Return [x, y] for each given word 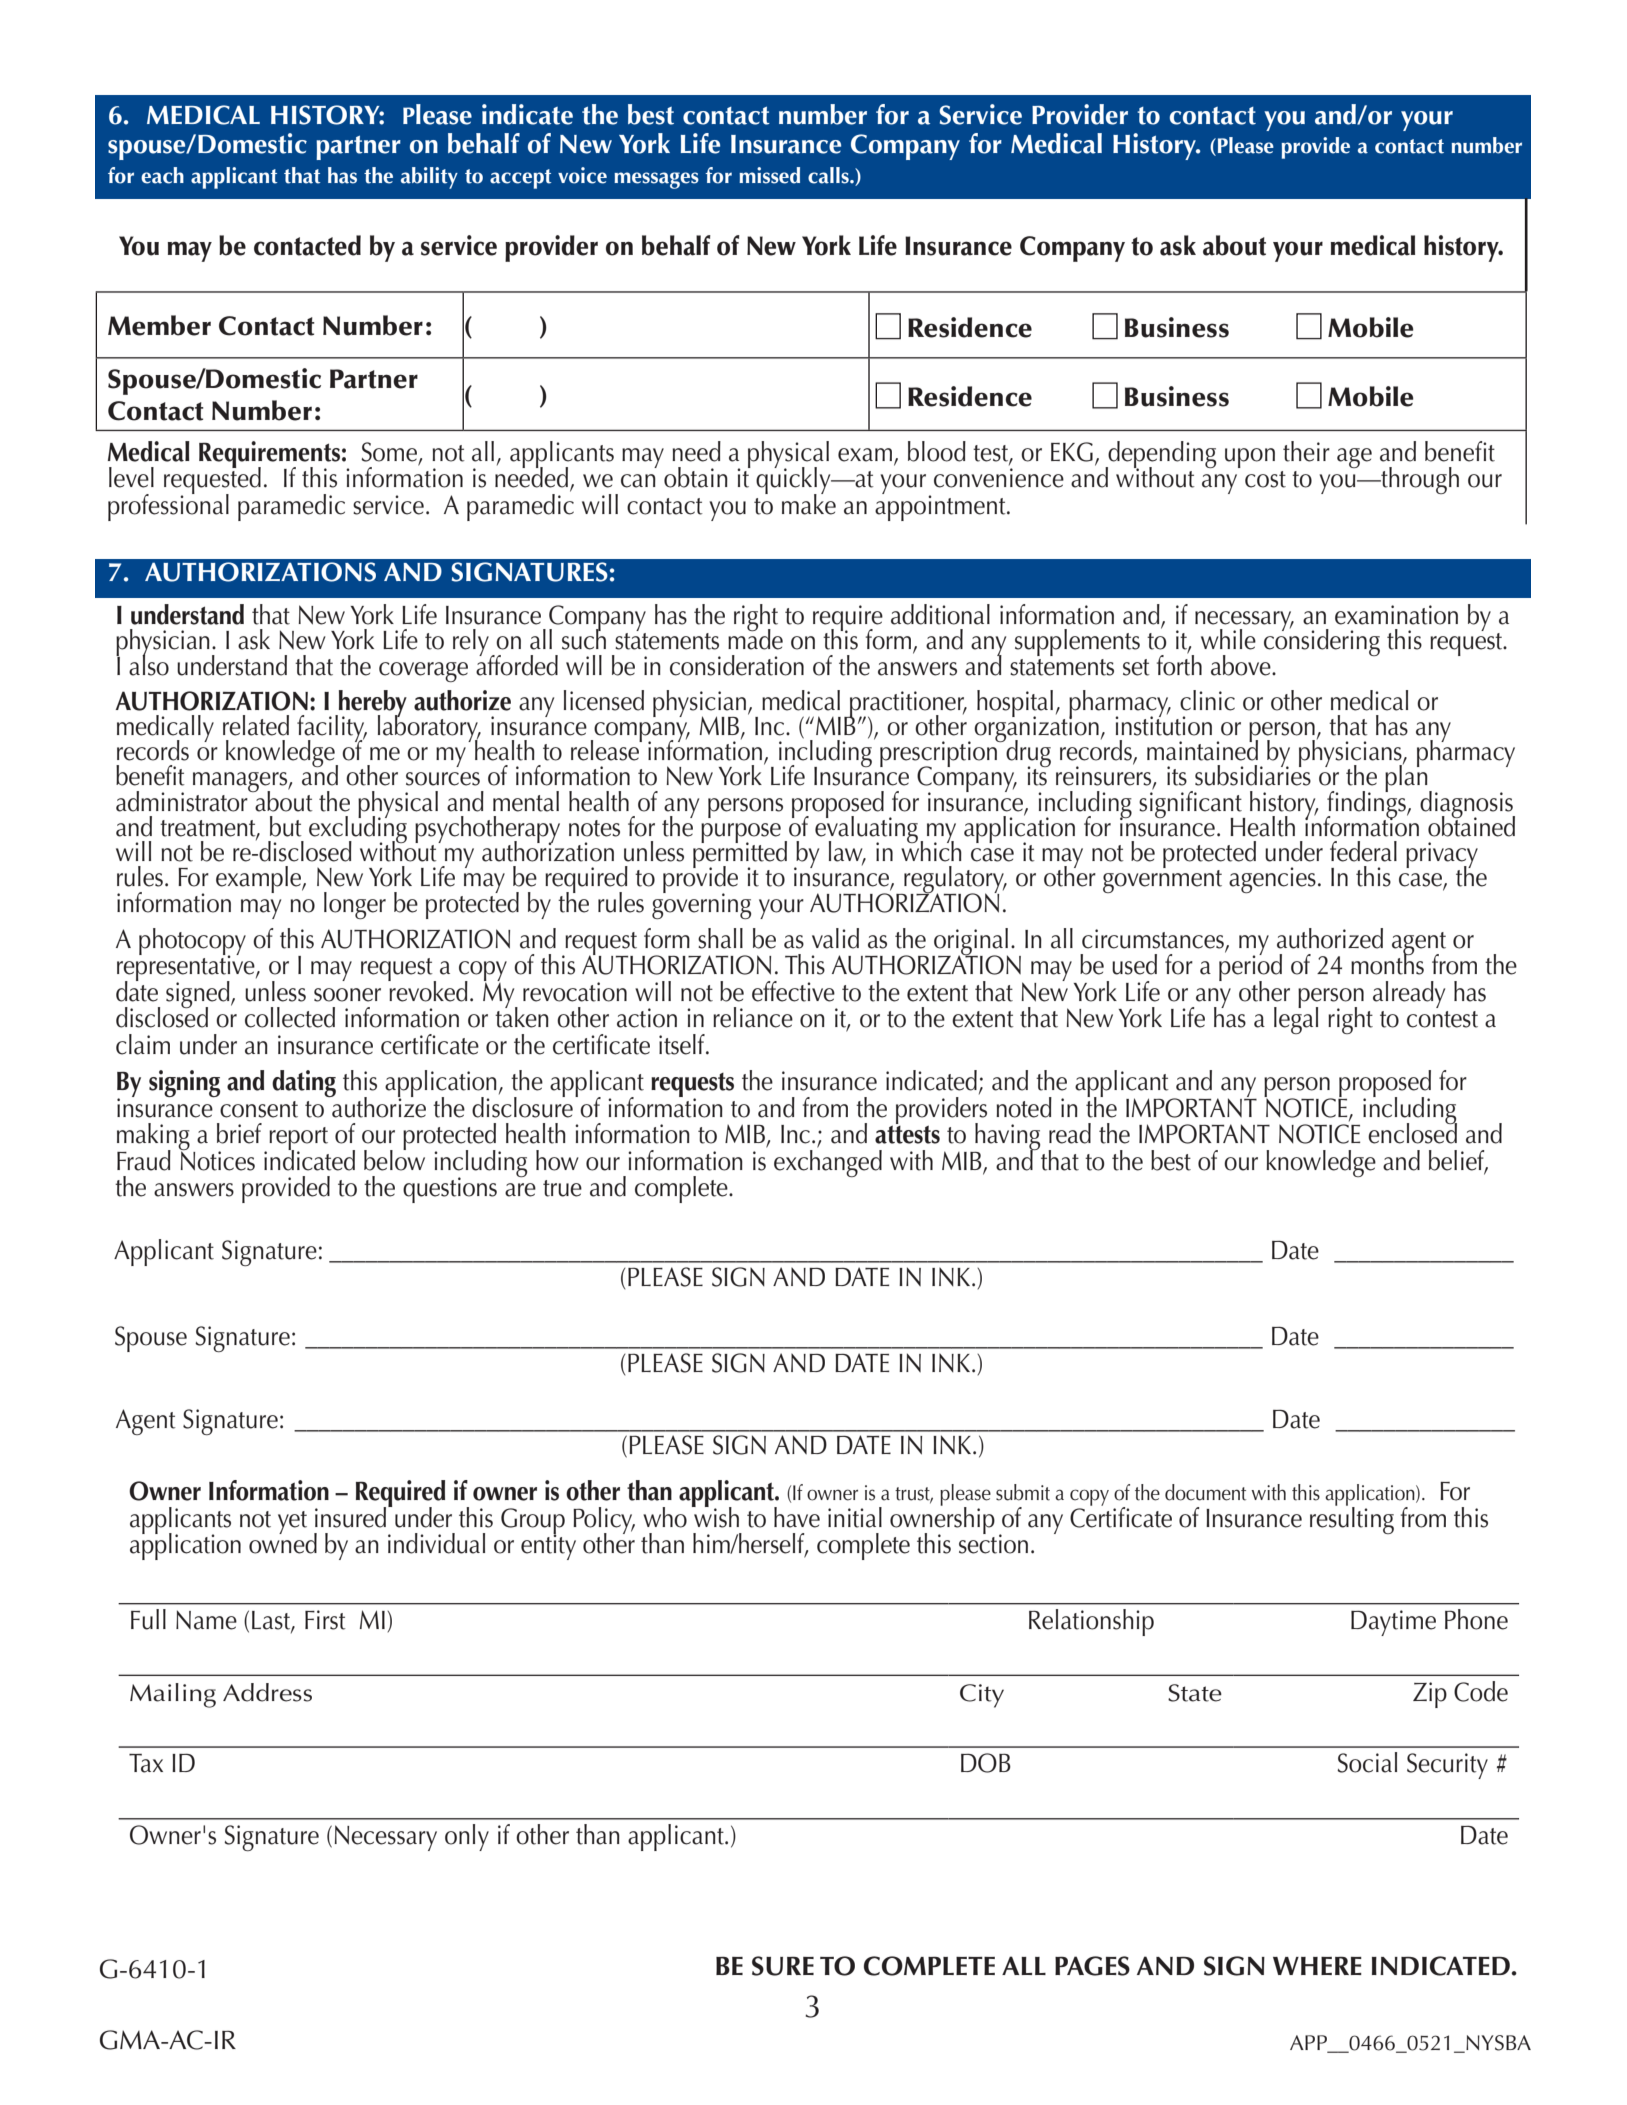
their [1306, 451]
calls [829, 175]
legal [1296, 1019]
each [162, 175]
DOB [986, 1763]
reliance [753, 1017]
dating [304, 1083]
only [467, 1837]
